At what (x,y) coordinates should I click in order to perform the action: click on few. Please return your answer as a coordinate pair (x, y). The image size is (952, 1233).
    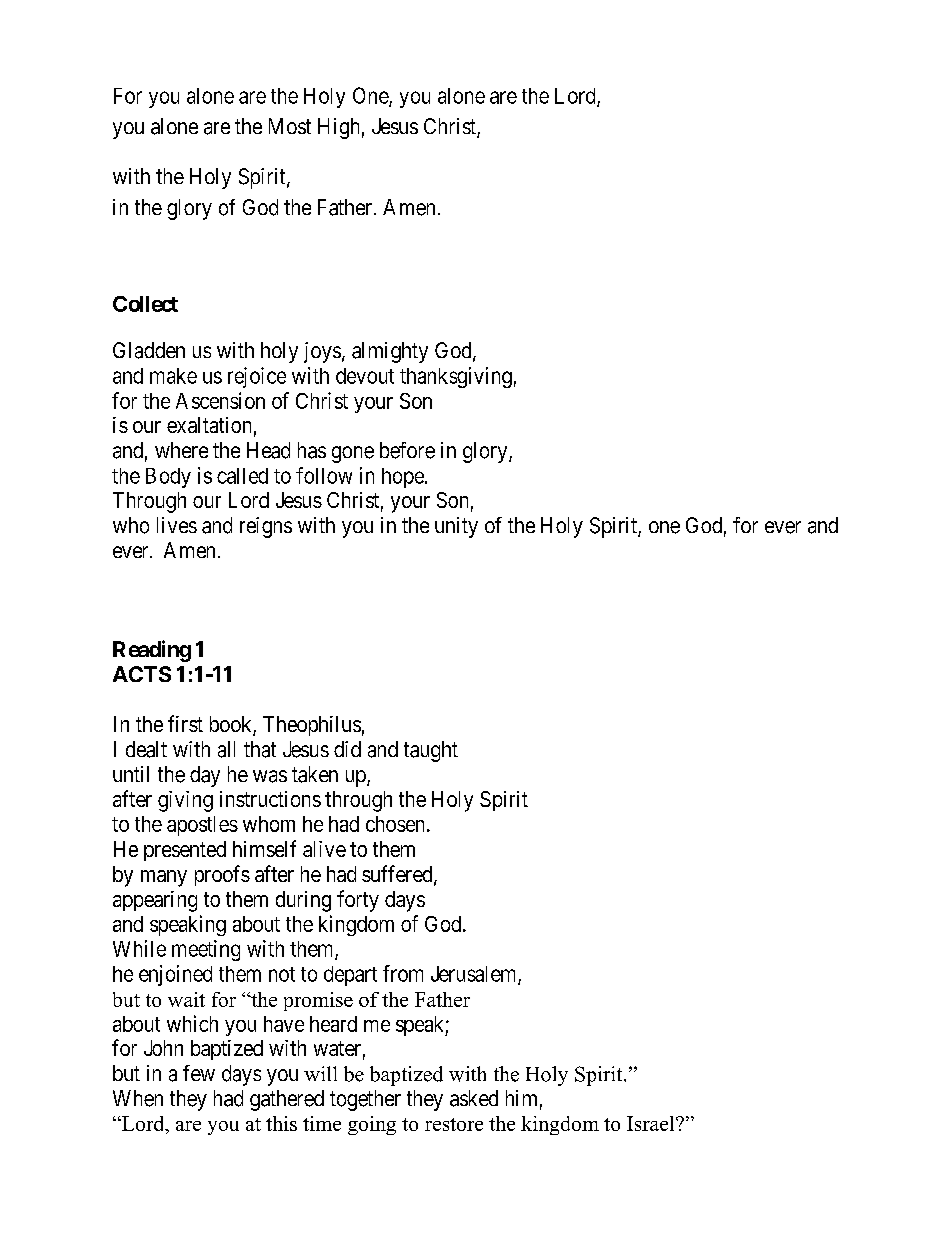
    Looking at the image, I should click on (199, 1073).
